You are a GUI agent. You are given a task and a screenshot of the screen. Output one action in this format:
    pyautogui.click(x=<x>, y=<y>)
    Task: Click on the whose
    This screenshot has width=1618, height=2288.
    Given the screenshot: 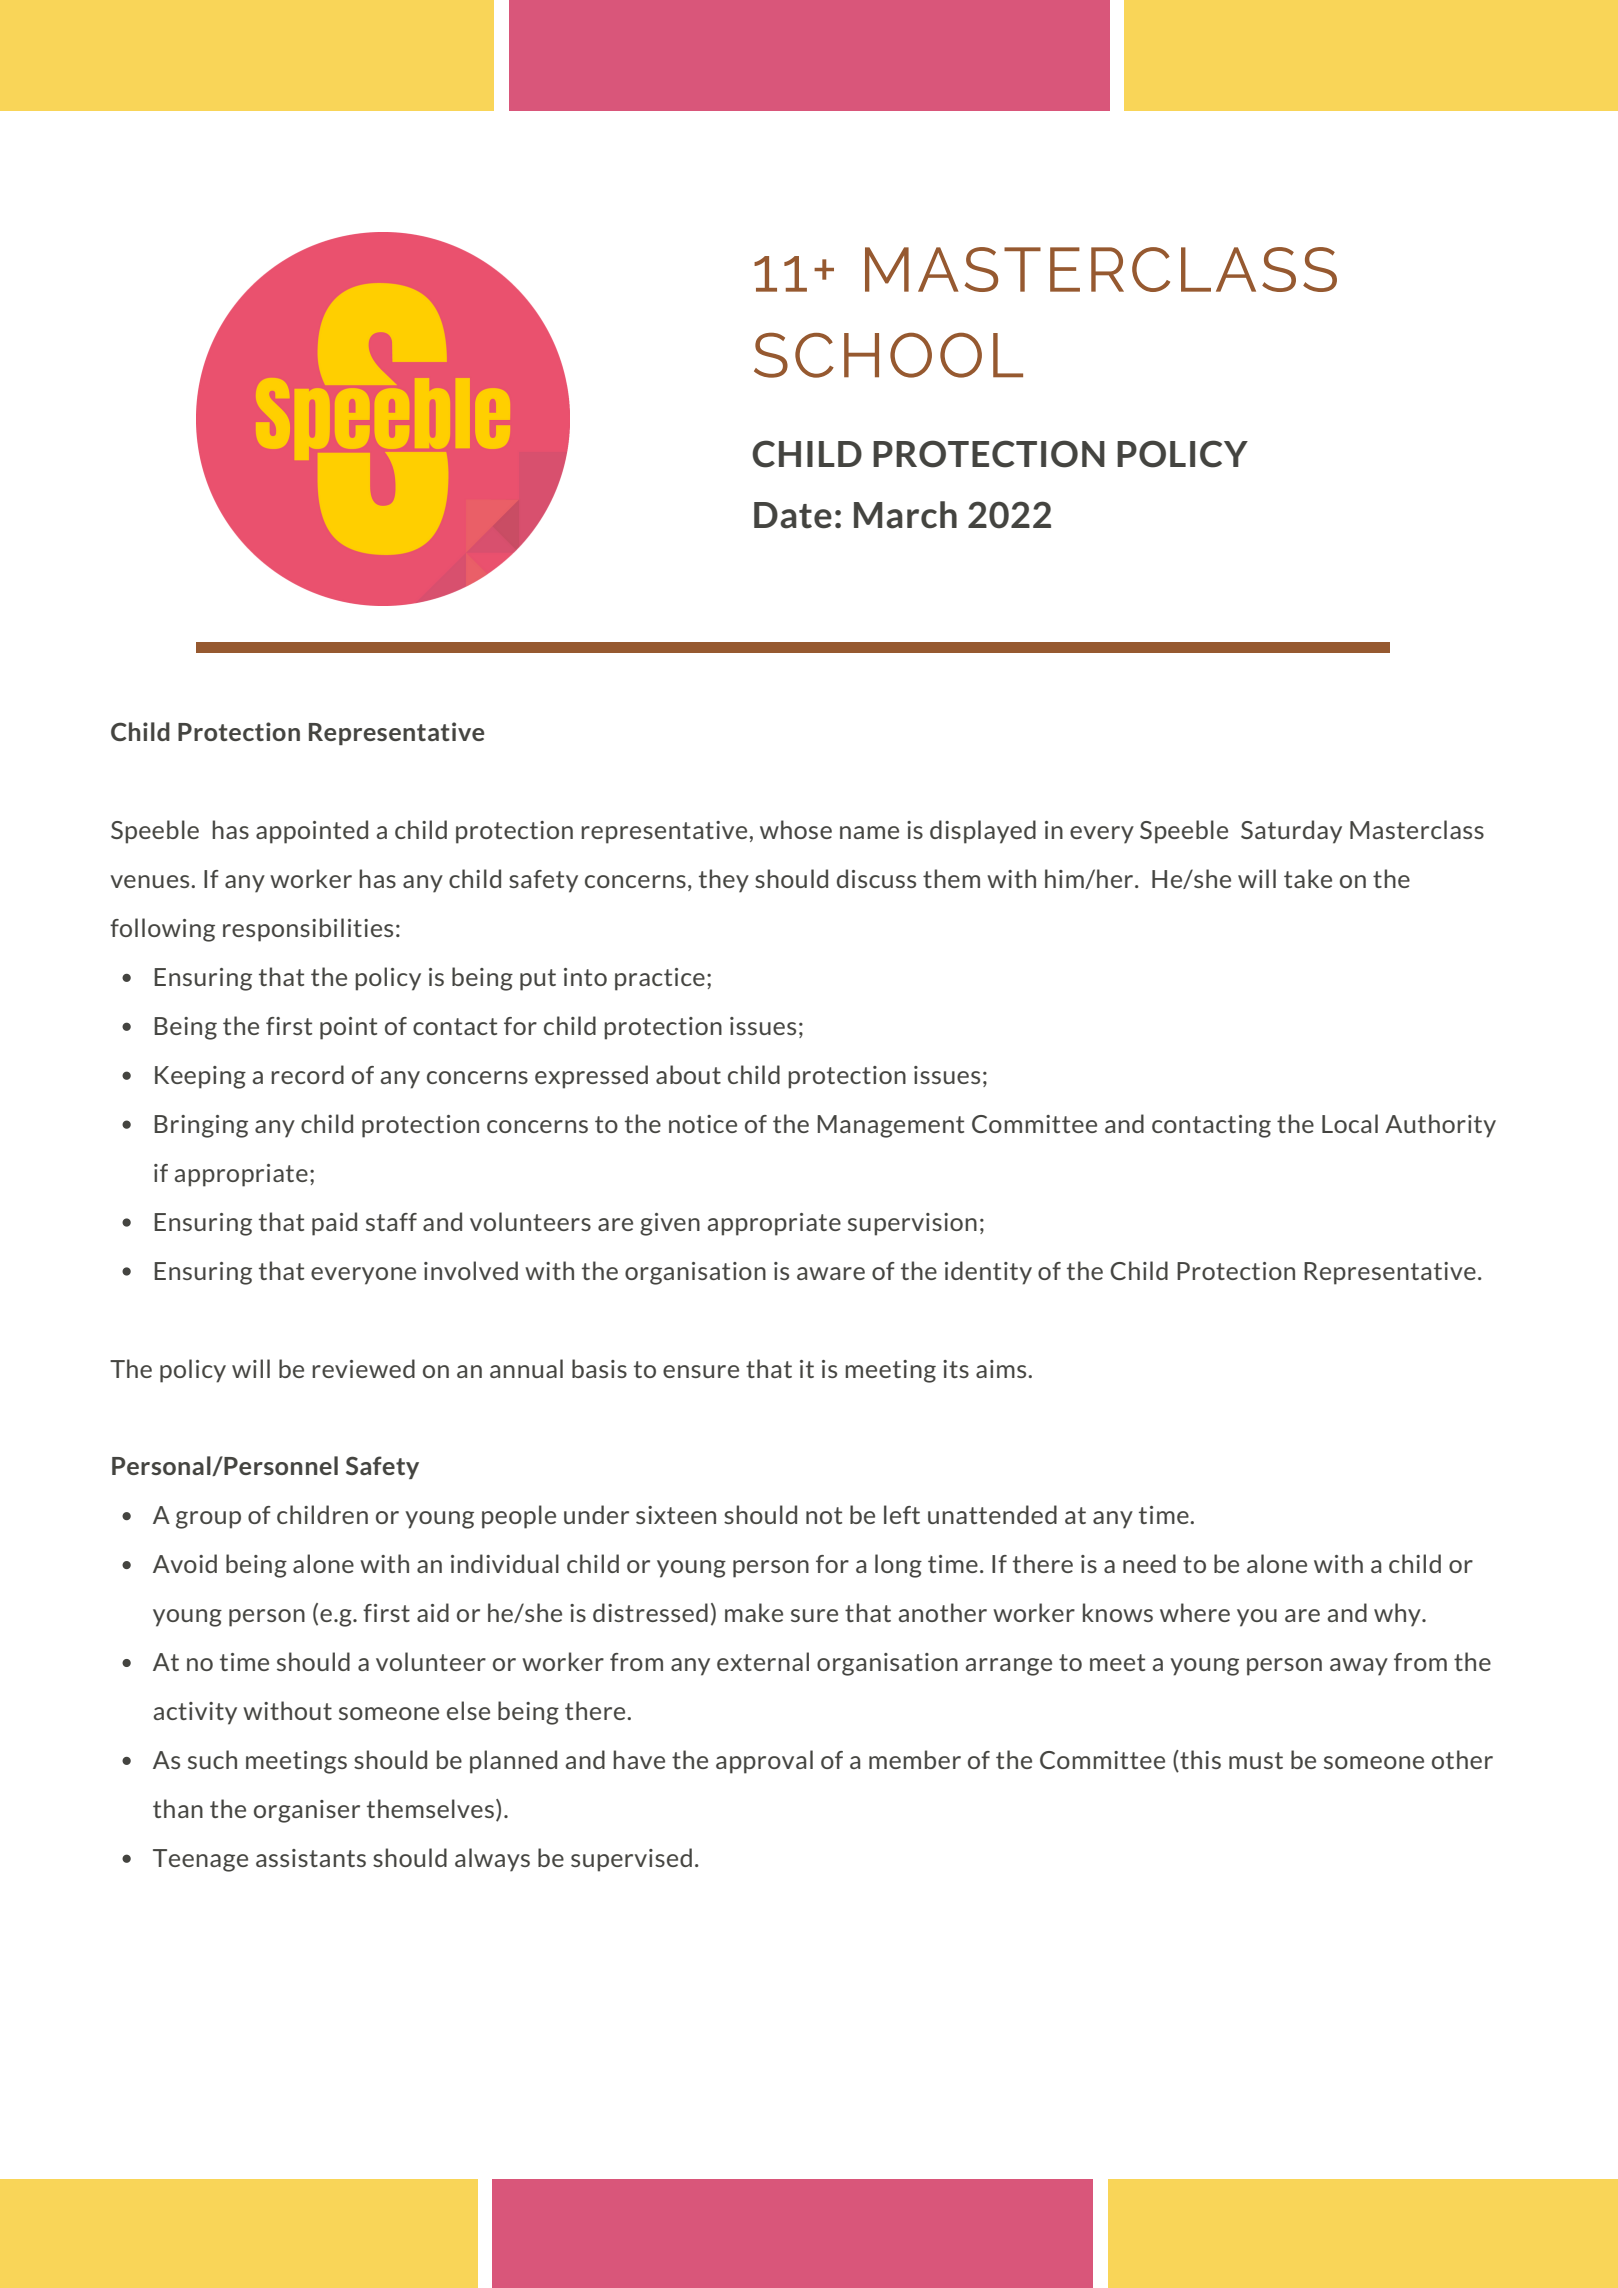 What is the action you would take?
    pyautogui.click(x=796, y=829)
